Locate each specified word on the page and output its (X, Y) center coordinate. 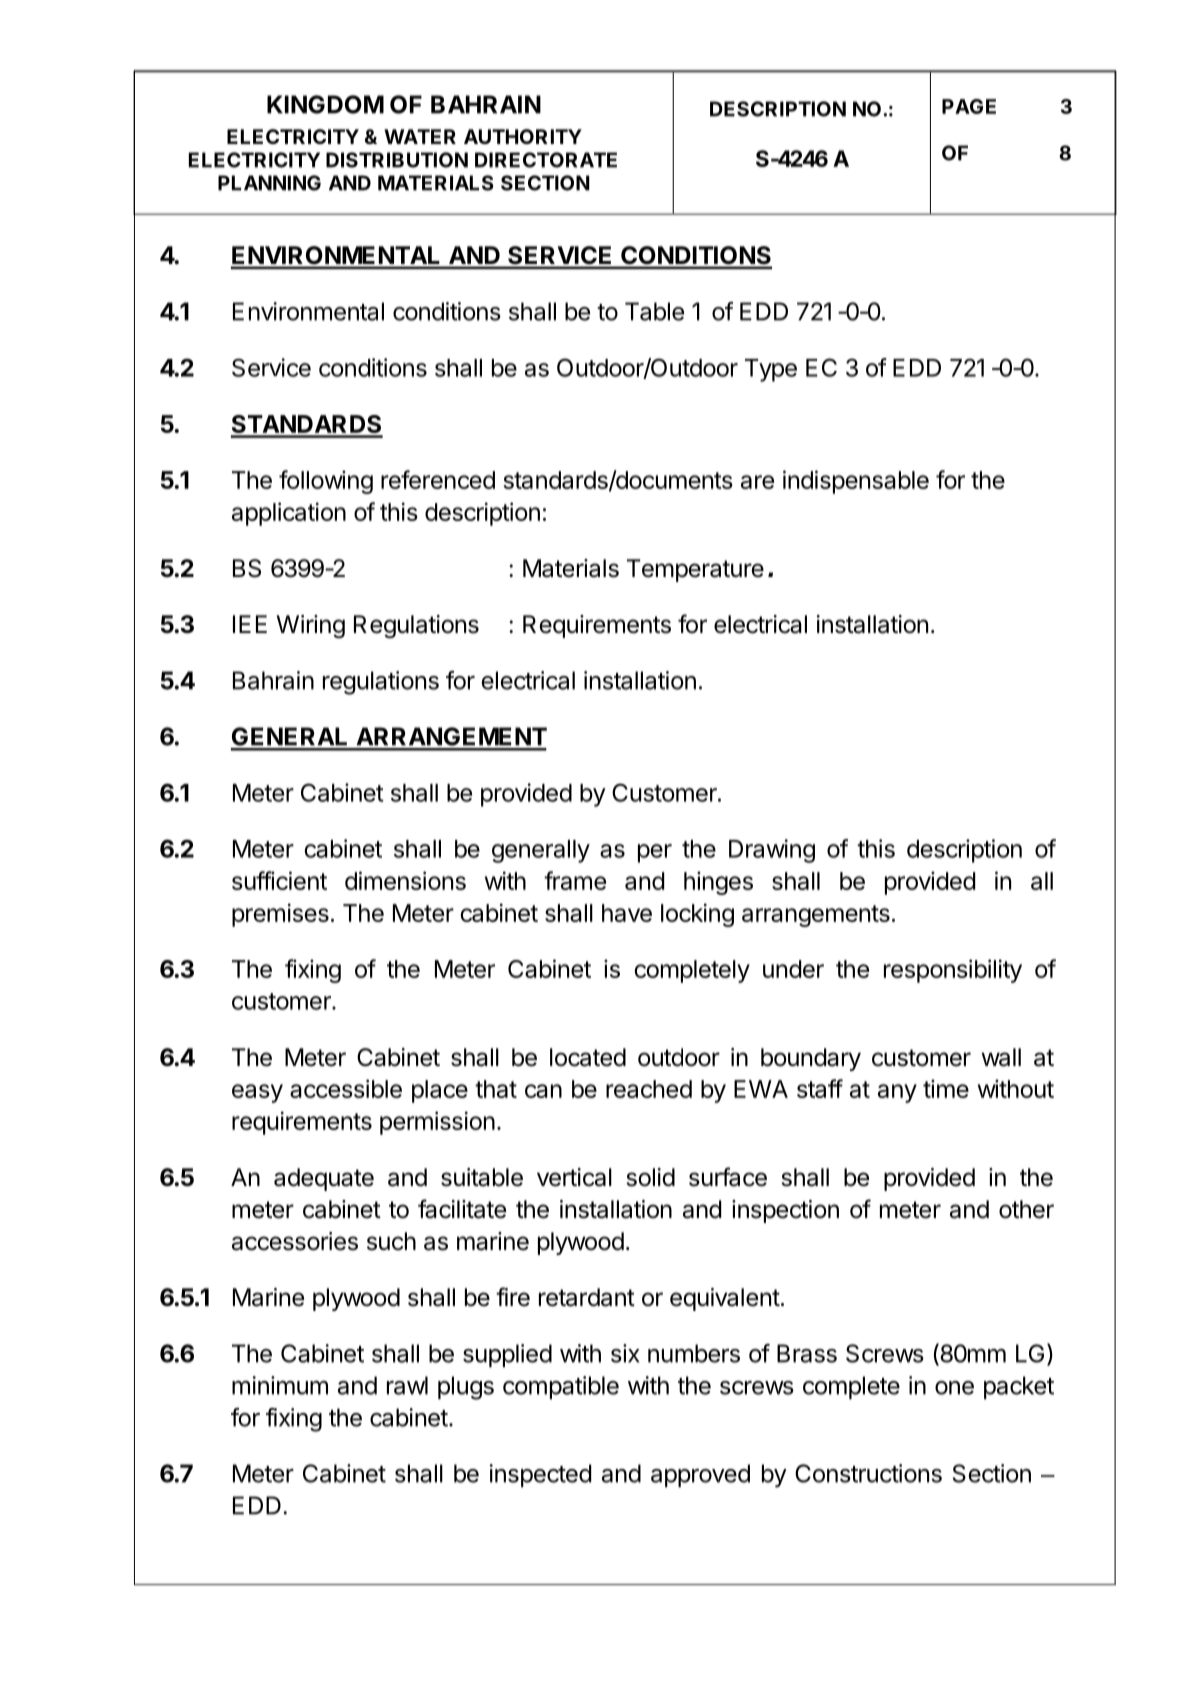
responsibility (953, 971)
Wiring (311, 626)
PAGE (969, 106)
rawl (407, 1385)
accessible (346, 1088)
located (588, 1057)
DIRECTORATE (546, 160)
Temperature (695, 570)
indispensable (856, 482)
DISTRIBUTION (397, 160)
